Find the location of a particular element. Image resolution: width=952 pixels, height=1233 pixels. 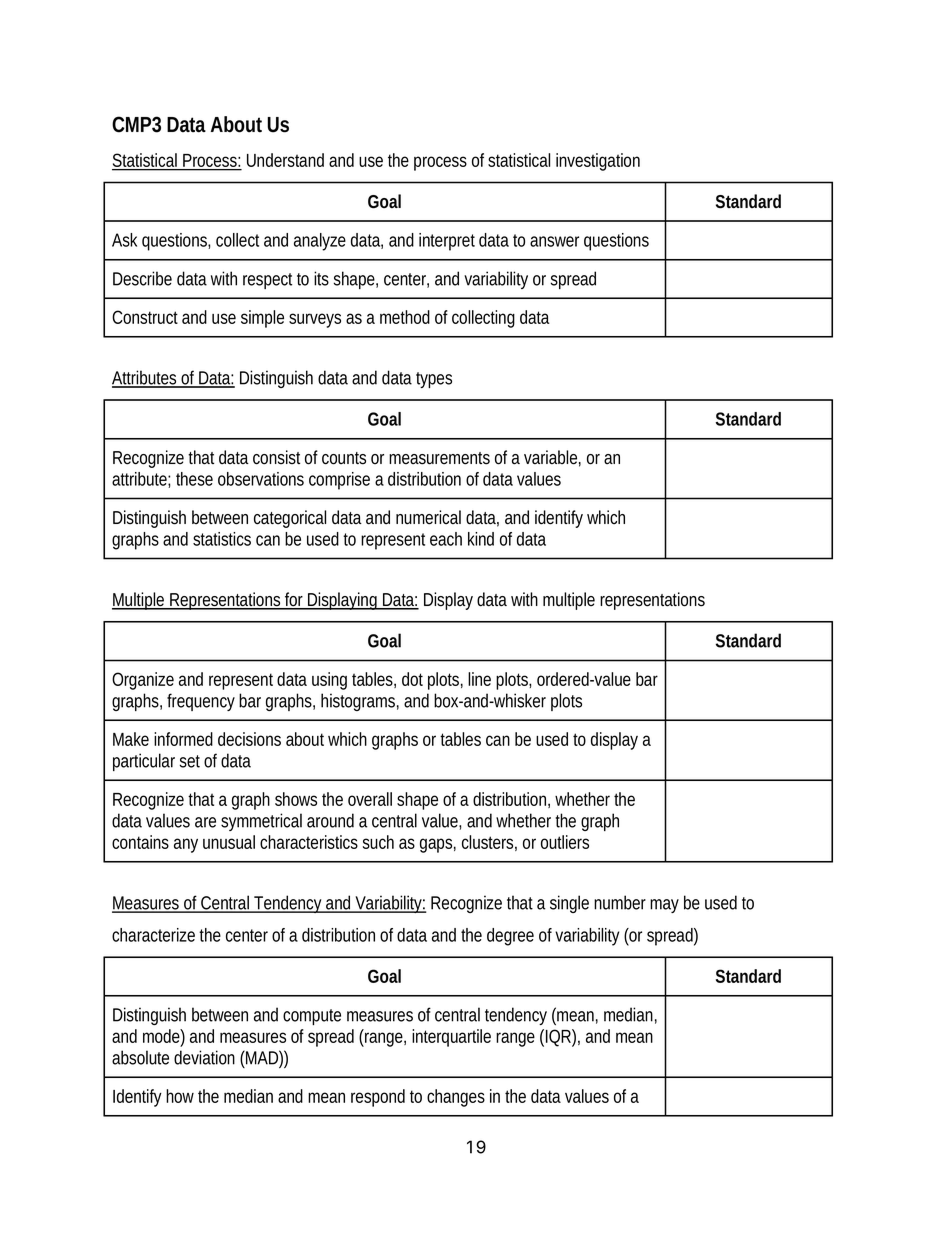

interpret is located at coordinates (447, 242).
